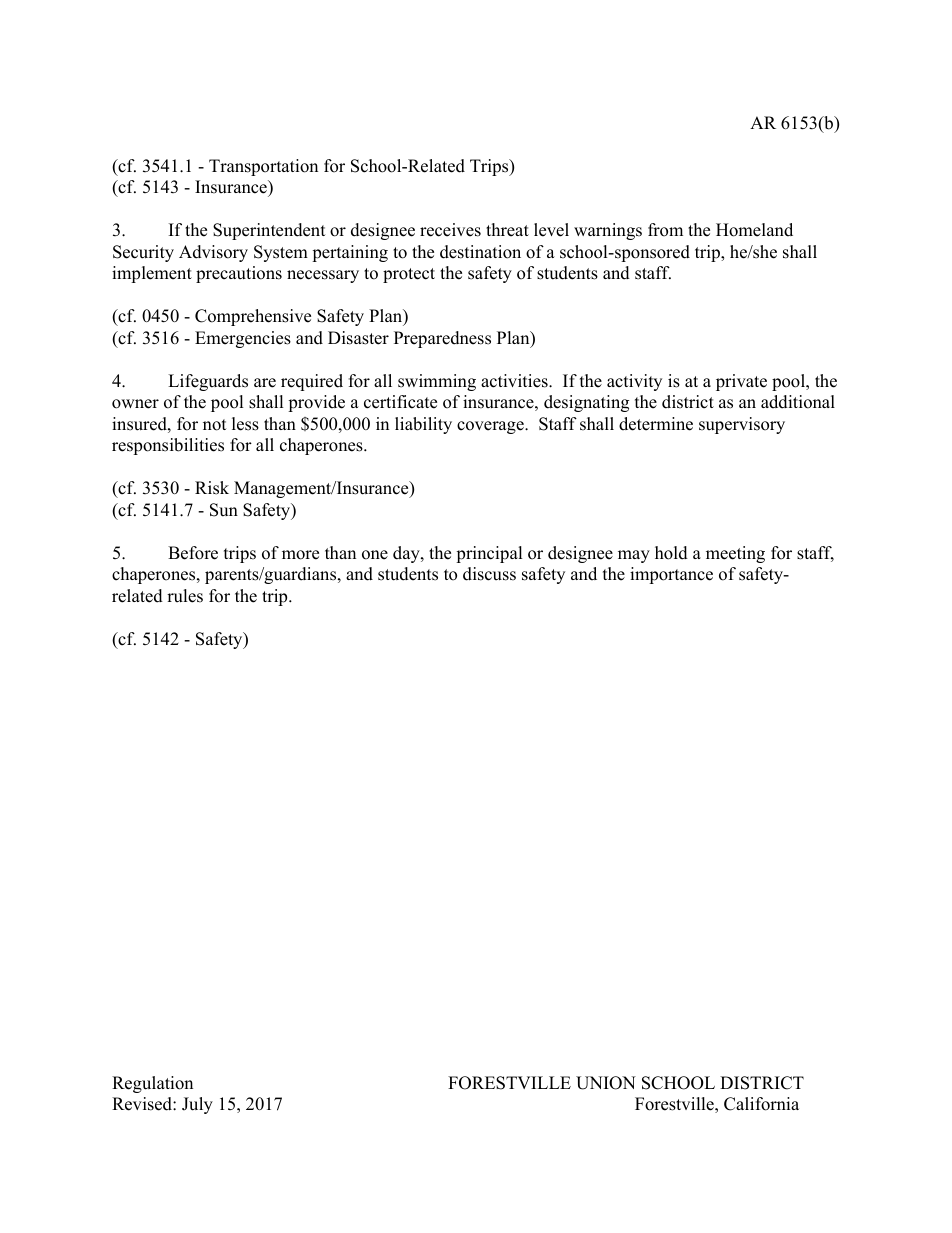 Image resolution: width=952 pixels, height=1233 pixels. Describe the element at coordinates (489, 574) in the image. I see `discuss` at that location.
